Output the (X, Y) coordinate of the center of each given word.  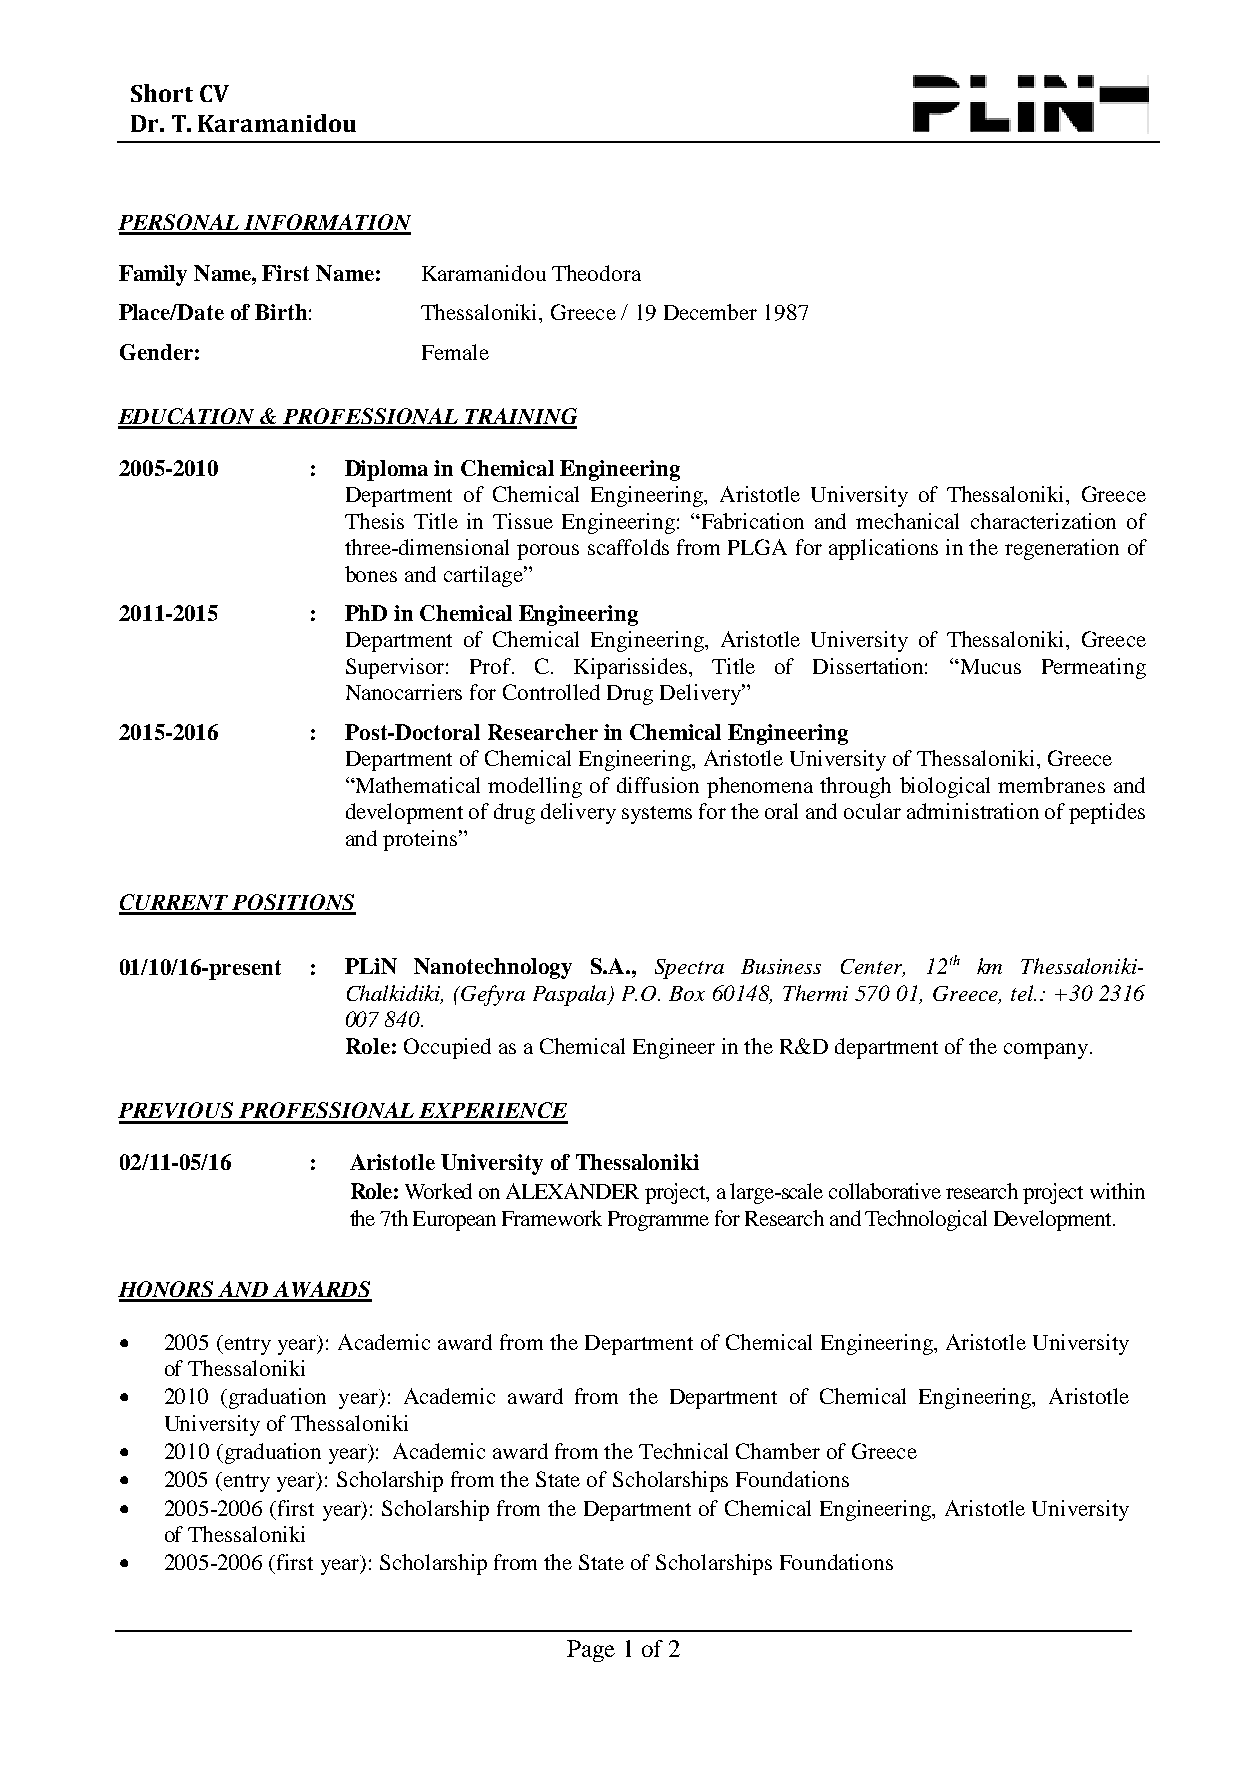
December (710, 312)
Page (591, 1651)
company (1046, 1051)
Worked (438, 1191)
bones (371, 574)
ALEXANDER (572, 1191)
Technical (683, 1451)
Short (162, 93)
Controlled (551, 692)
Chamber (778, 1451)
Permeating (1094, 668)
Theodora (596, 273)
